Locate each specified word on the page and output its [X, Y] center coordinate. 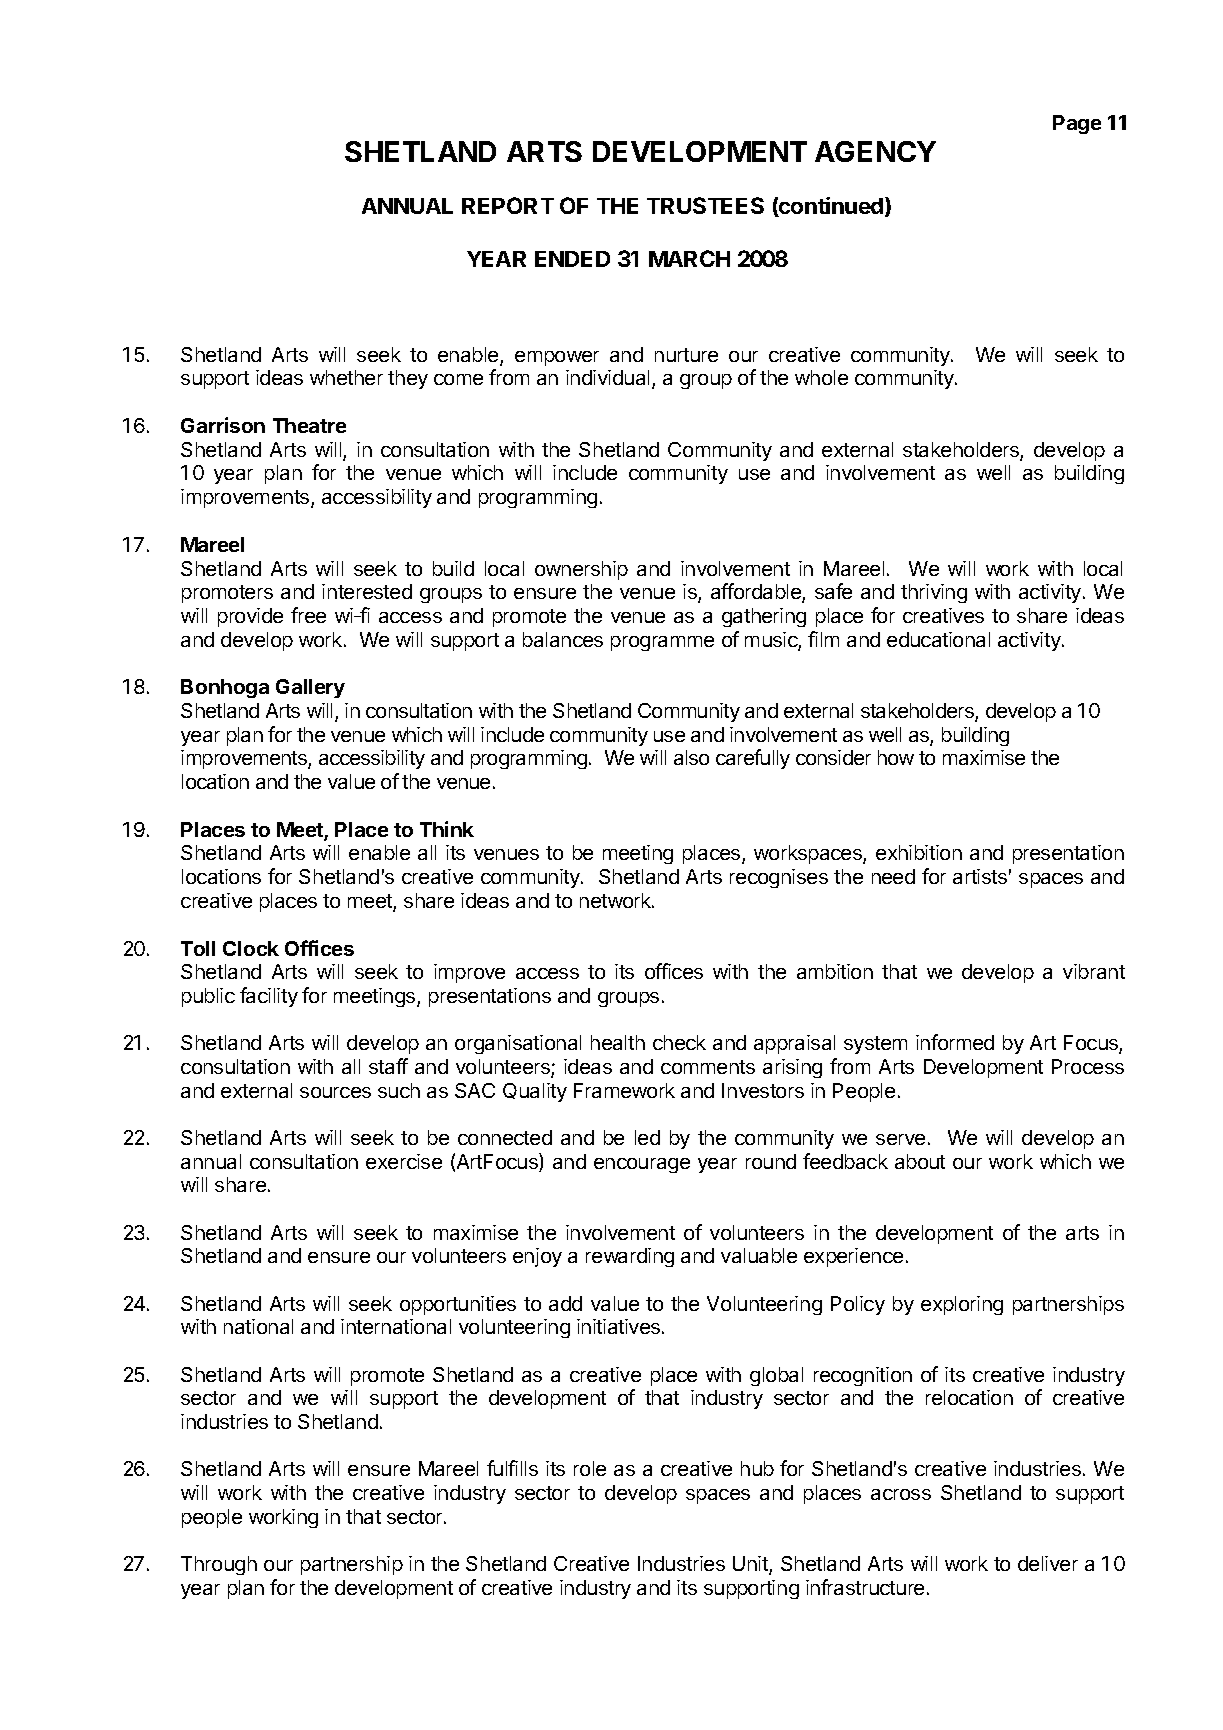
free [308, 615]
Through [219, 1565]
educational [938, 639]
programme [662, 643]
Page [1077, 124]
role [590, 1468]
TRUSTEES [705, 205]
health [618, 1042]
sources [335, 1092]
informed [955, 1042]
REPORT [508, 205]
